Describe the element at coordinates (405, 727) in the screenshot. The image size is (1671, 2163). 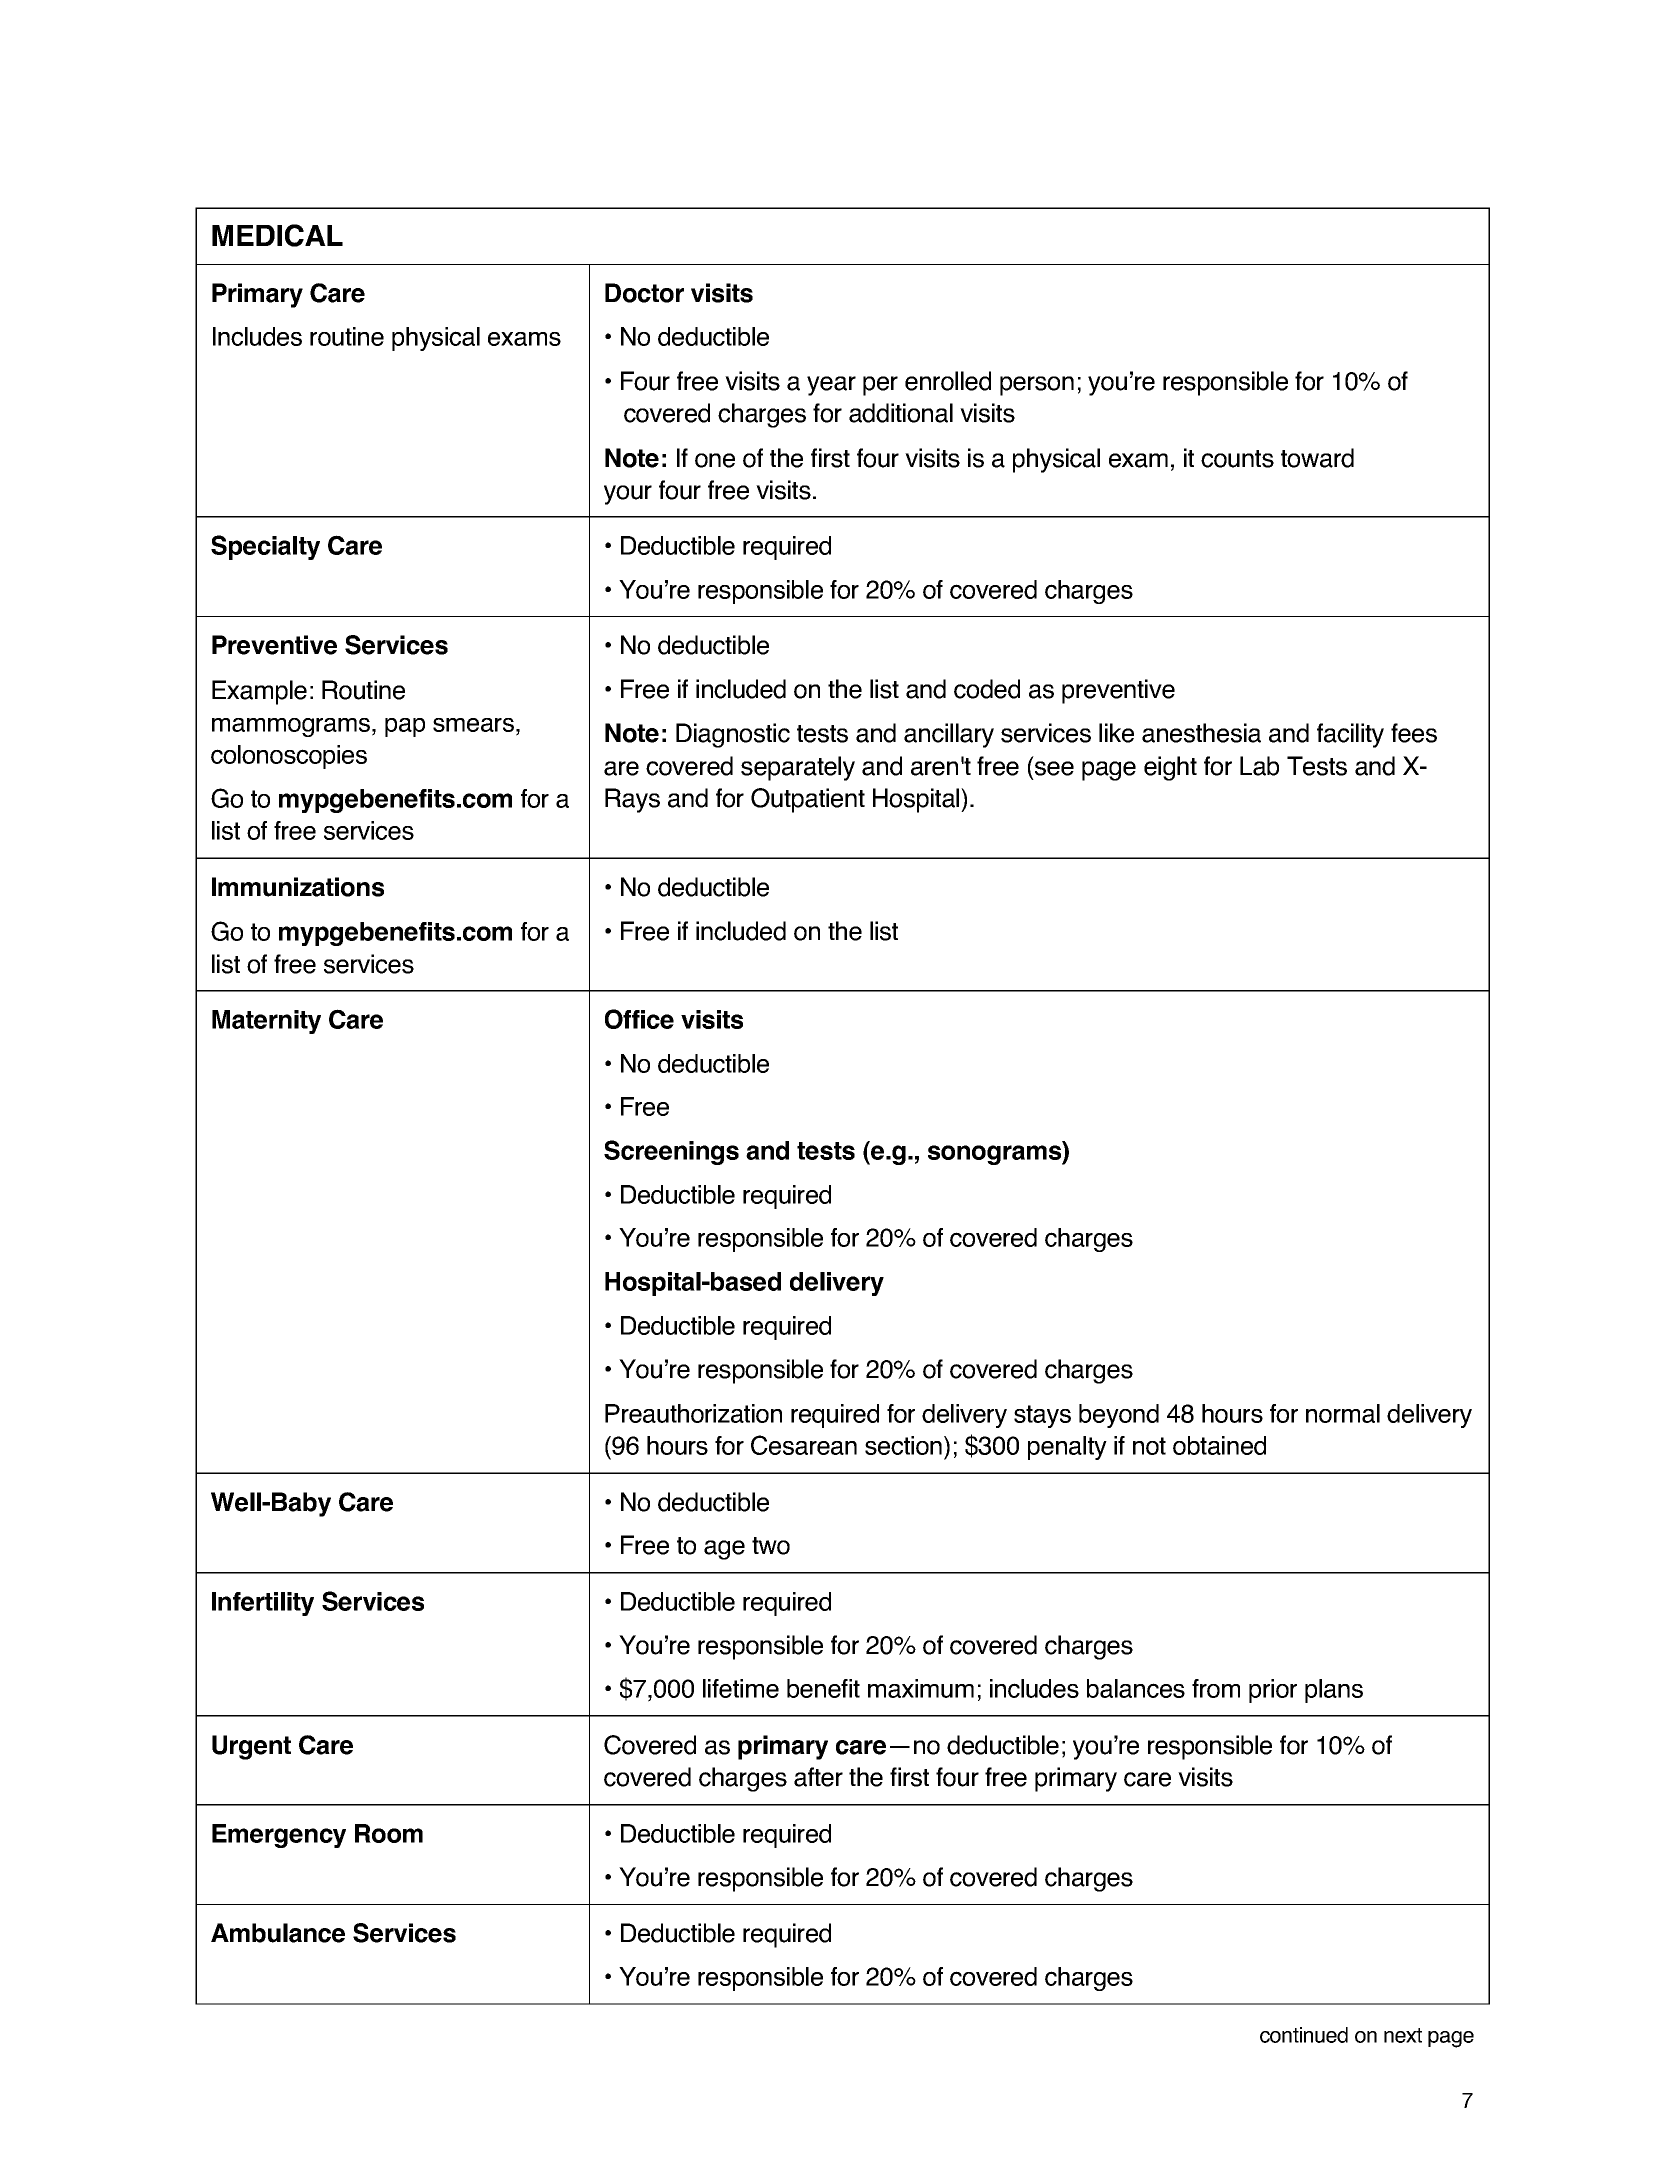
I see `pap` at that location.
